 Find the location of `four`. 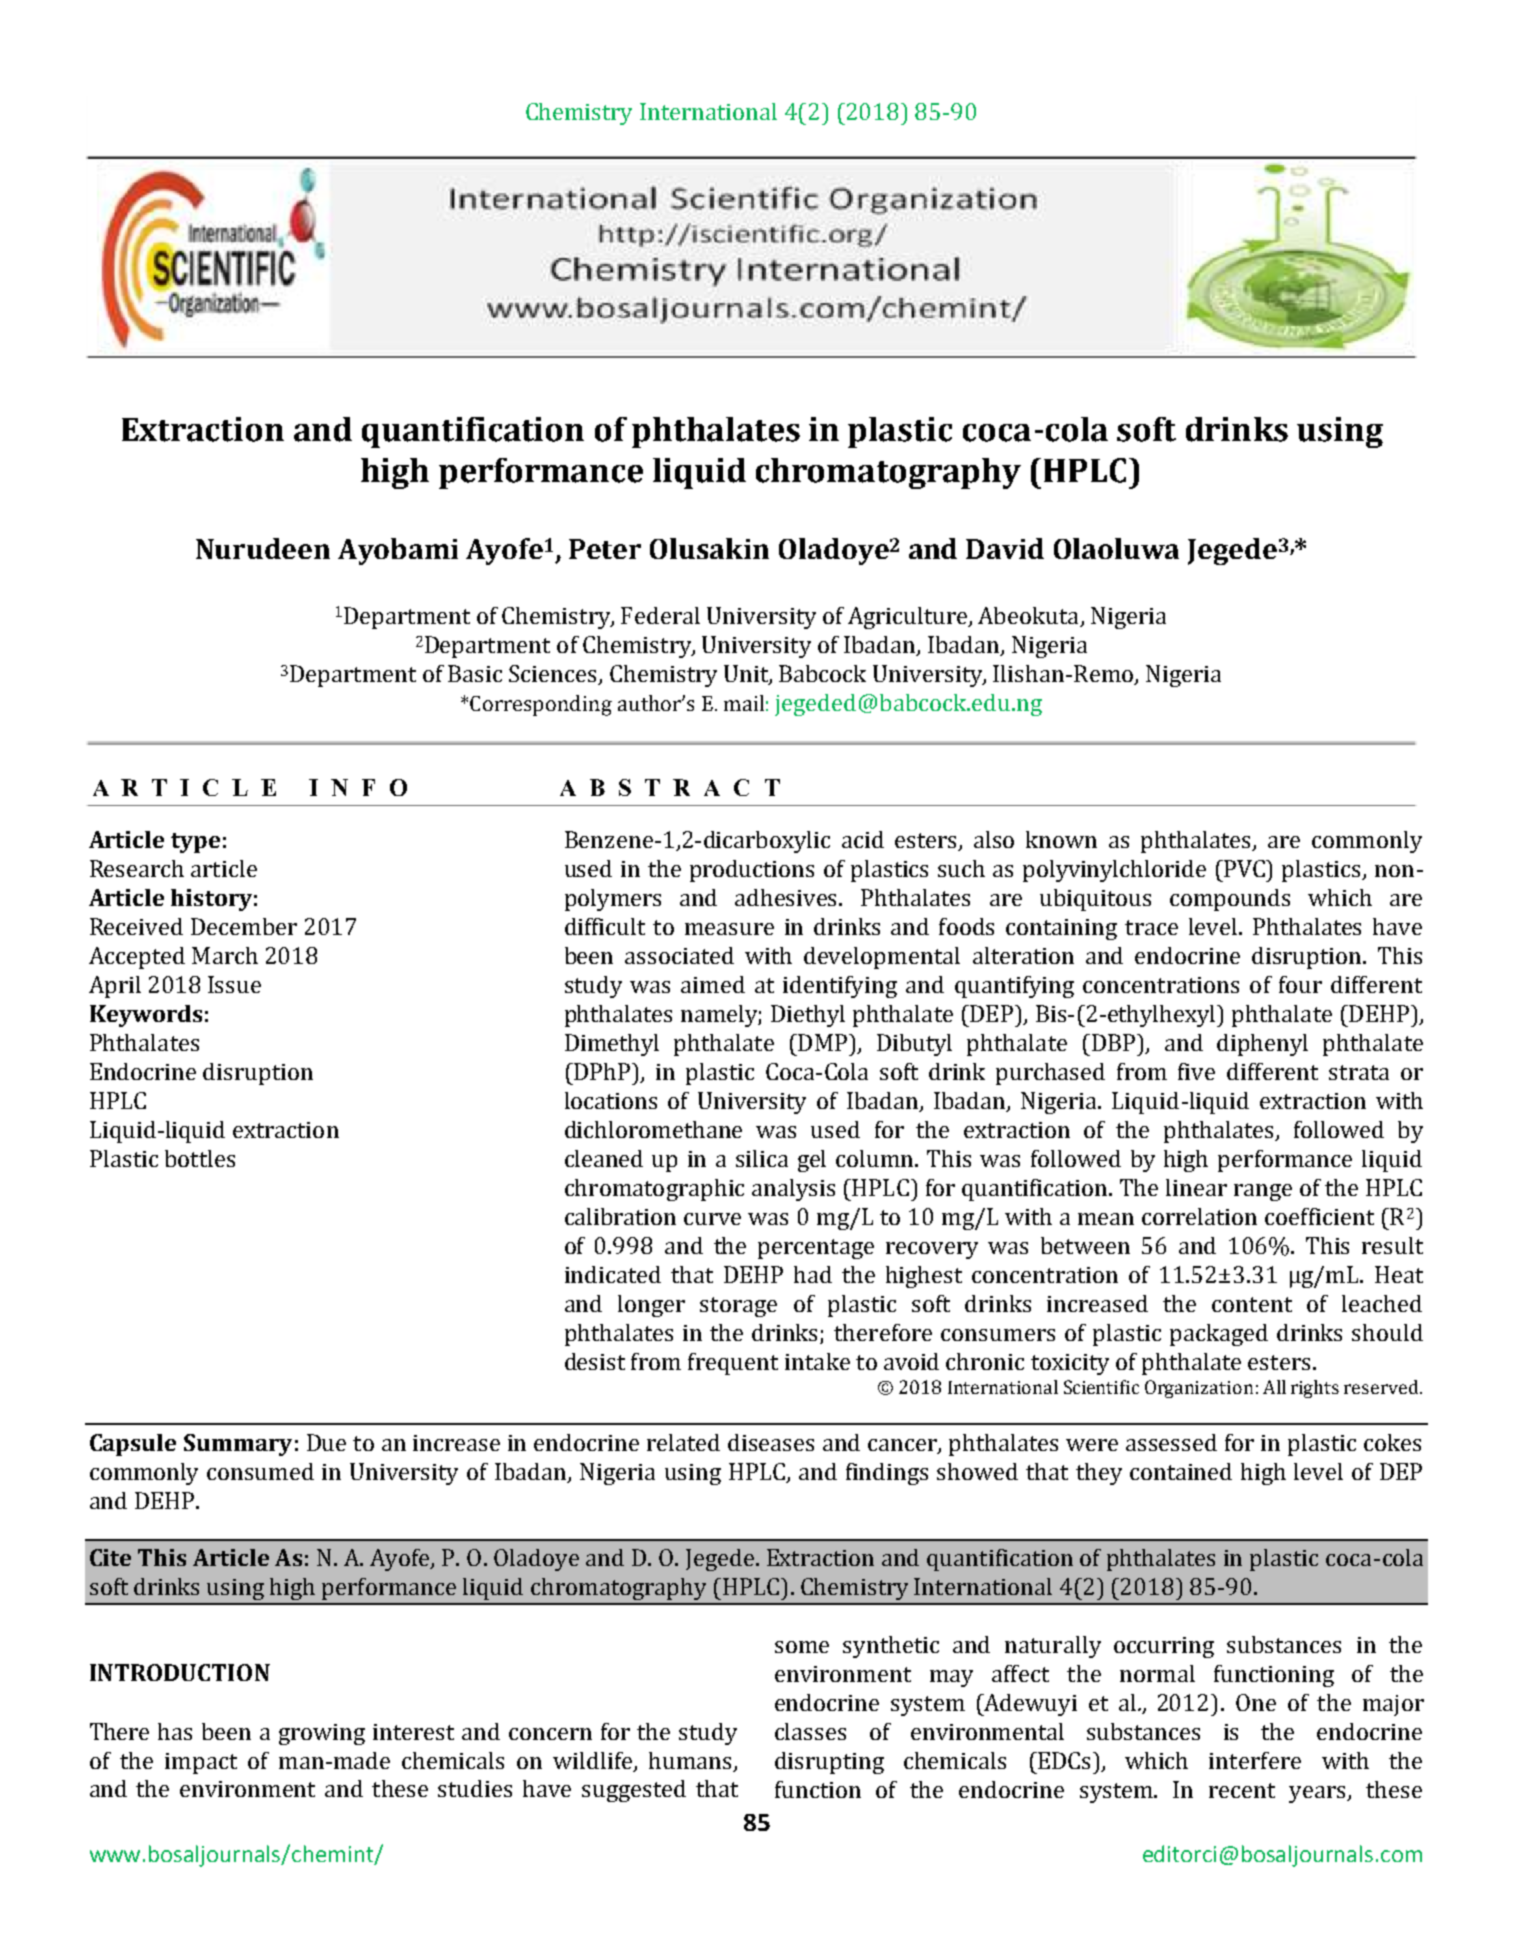

four is located at coordinates (1300, 984).
